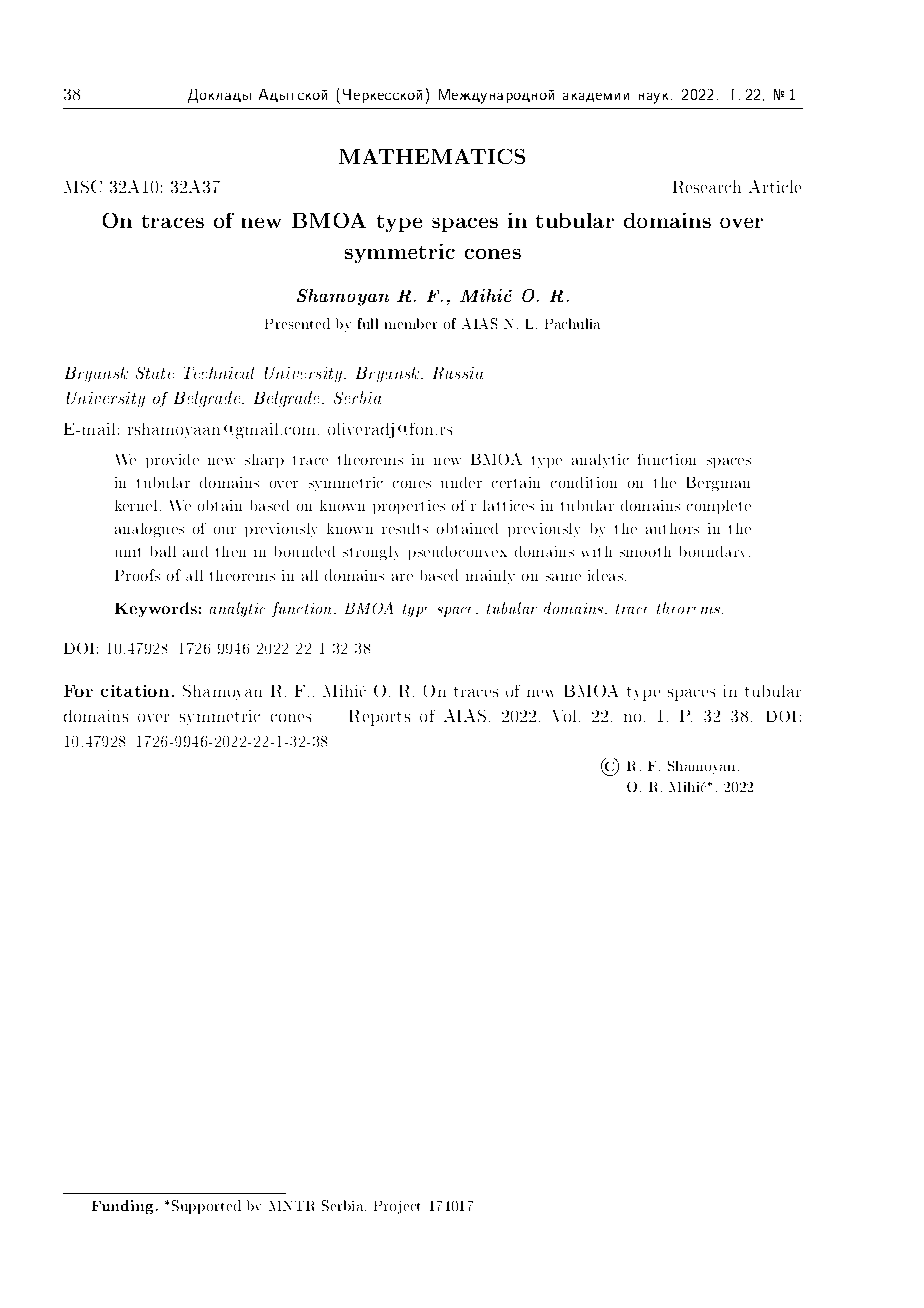 The image size is (924, 1308). Describe the element at coordinates (124, 1207) in the screenshot. I see `Funding` at that location.
